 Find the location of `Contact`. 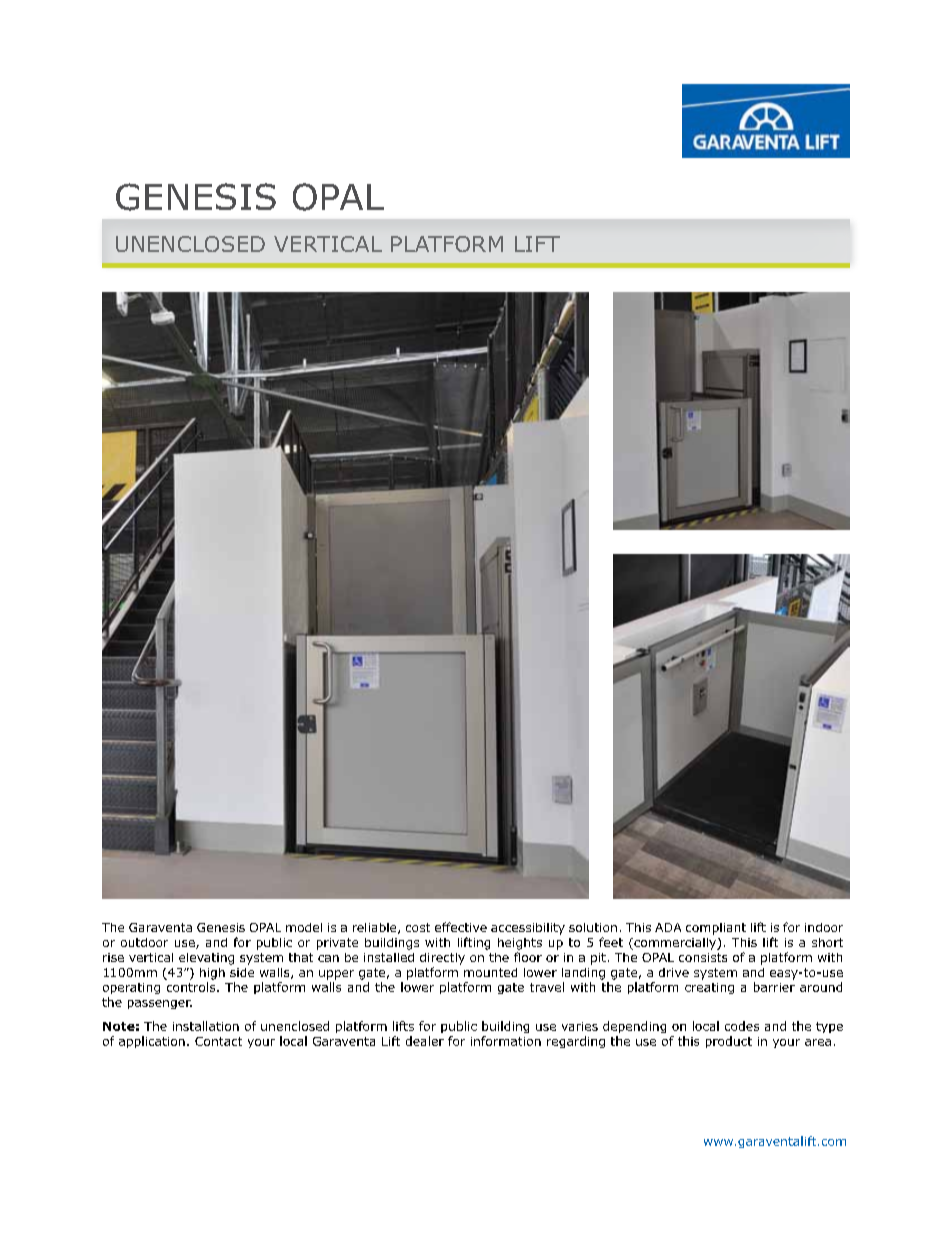

Contact is located at coordinates (218, 1041).
